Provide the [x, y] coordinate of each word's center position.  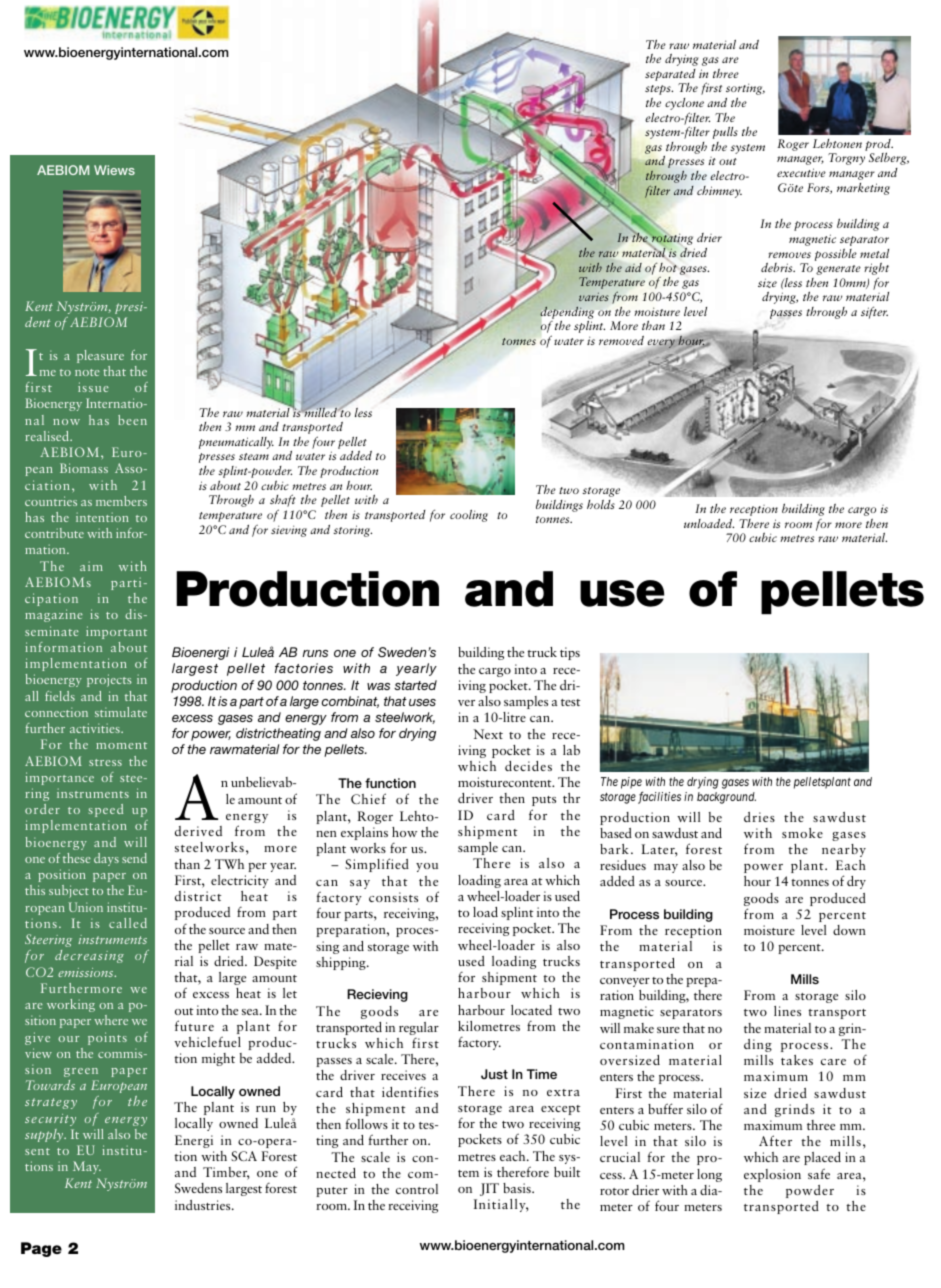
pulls [725, 133]
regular [419, 1028]
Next [488, 734]
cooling [469, 516]
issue [93, 387]
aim [91, 566]
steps [659, 90]
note [87, 372]
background [726, 798]
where [111, 1020]
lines [787, 1011]
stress [105, 762]
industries [204, 1205]
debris [778, 267]
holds [601, 504]
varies [594, 296]
